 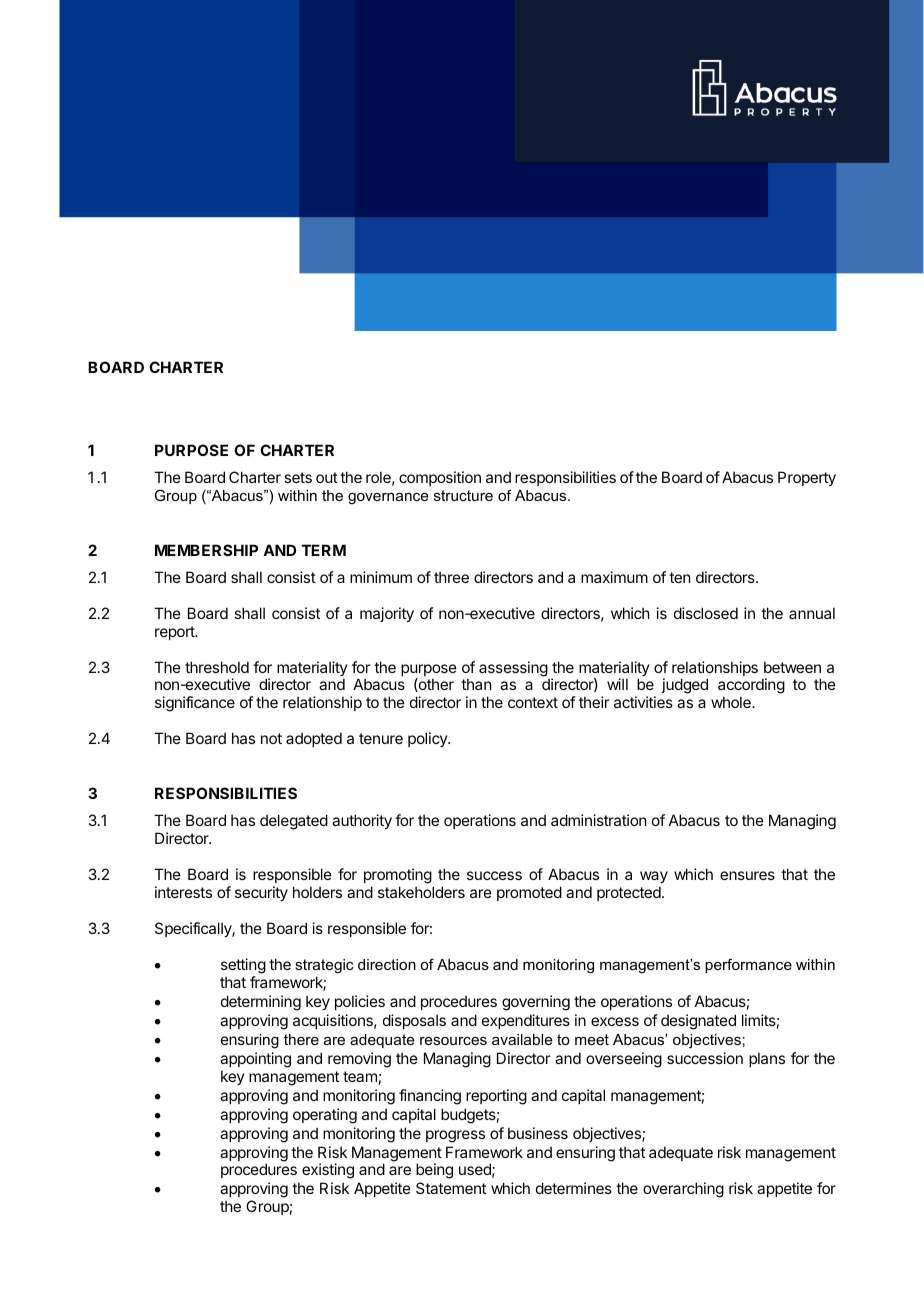 What do you see at coordinates (328, 1171) in the document?
I see `existing` at bounding box center [328, 1171].
